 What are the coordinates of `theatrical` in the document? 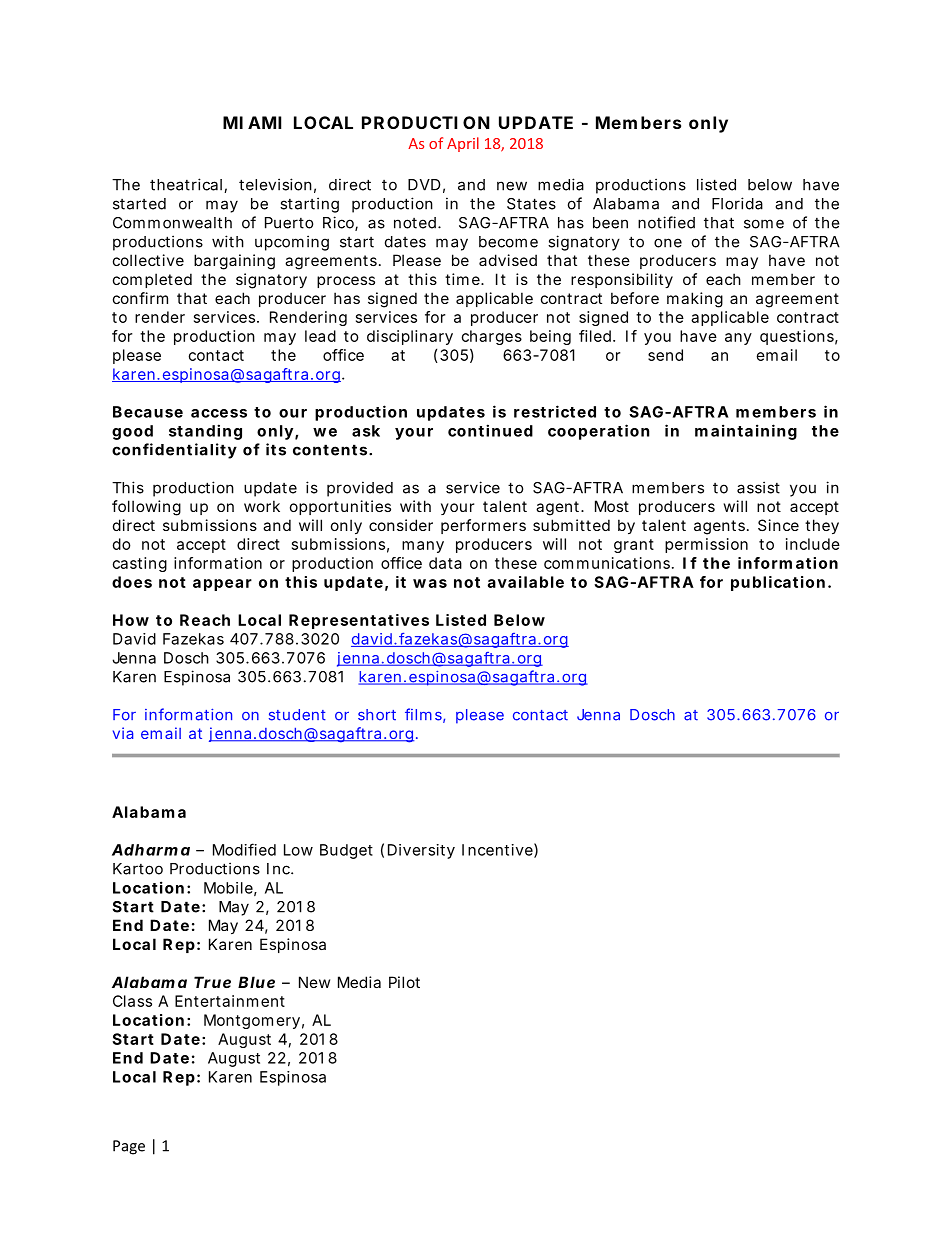 It's located at (186, 184).
